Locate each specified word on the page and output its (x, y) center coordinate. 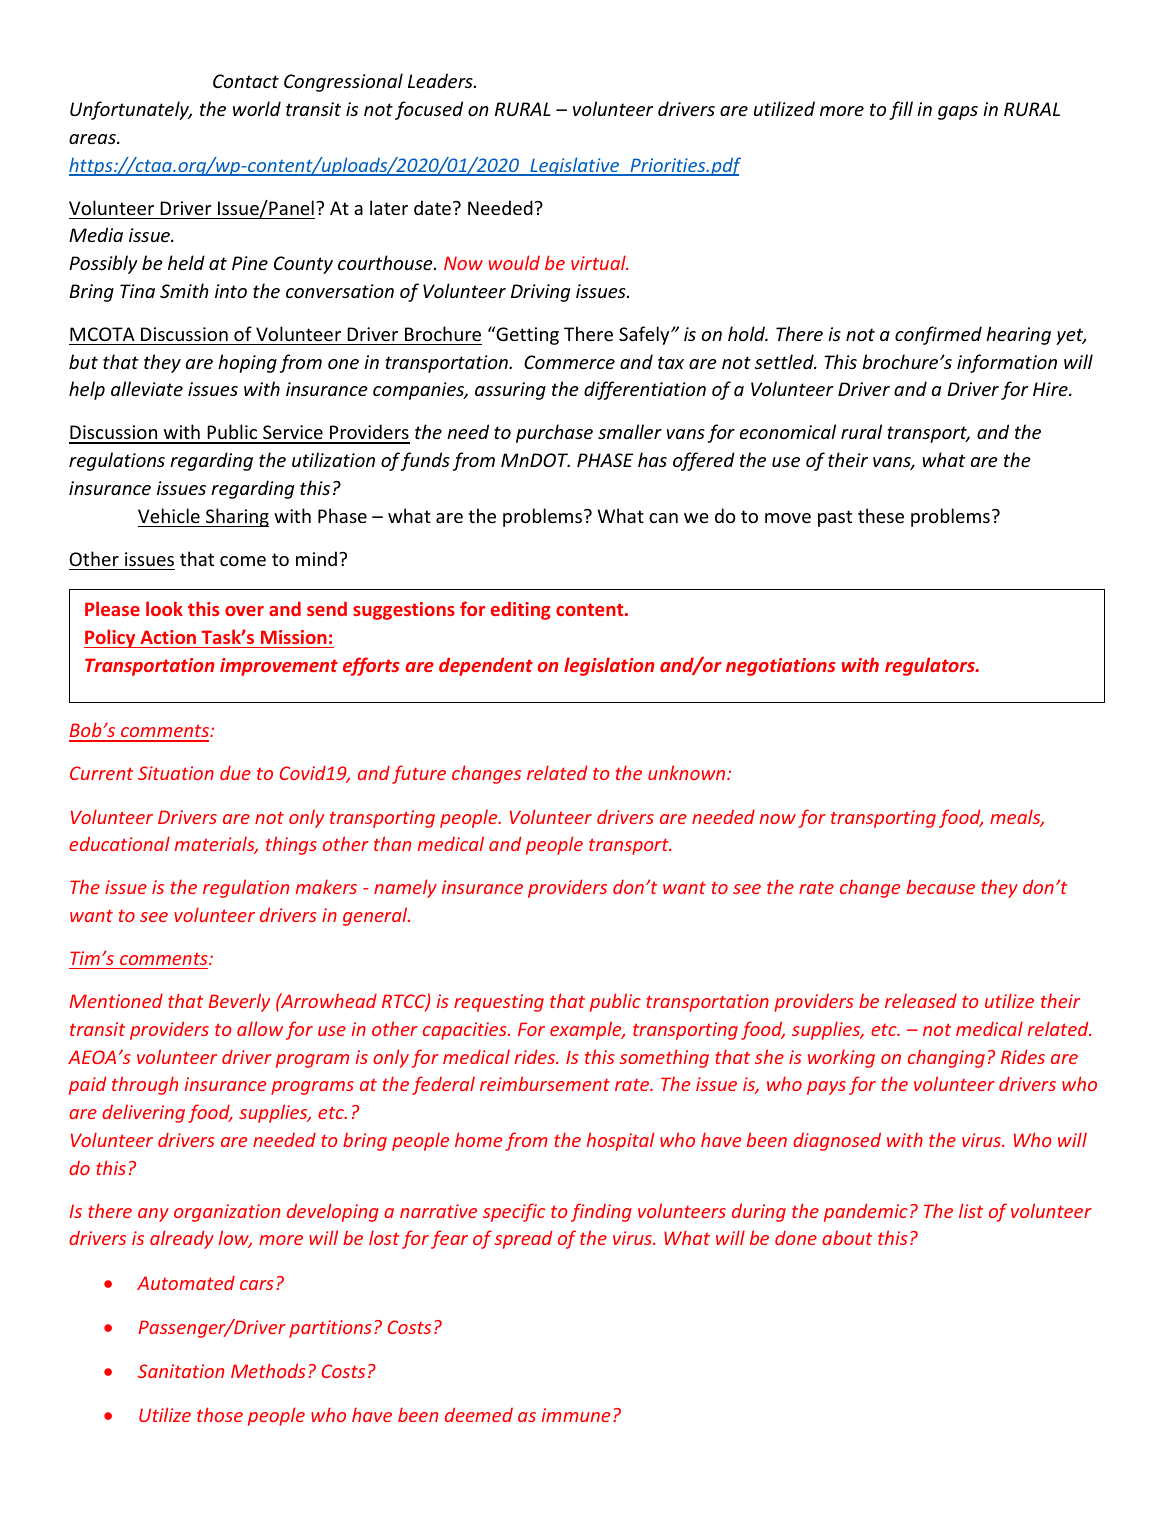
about (847, 1237)
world (257, 108)
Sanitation (181, 1371)
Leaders (441, 80)
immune (576, 1415)
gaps (958, 113)
